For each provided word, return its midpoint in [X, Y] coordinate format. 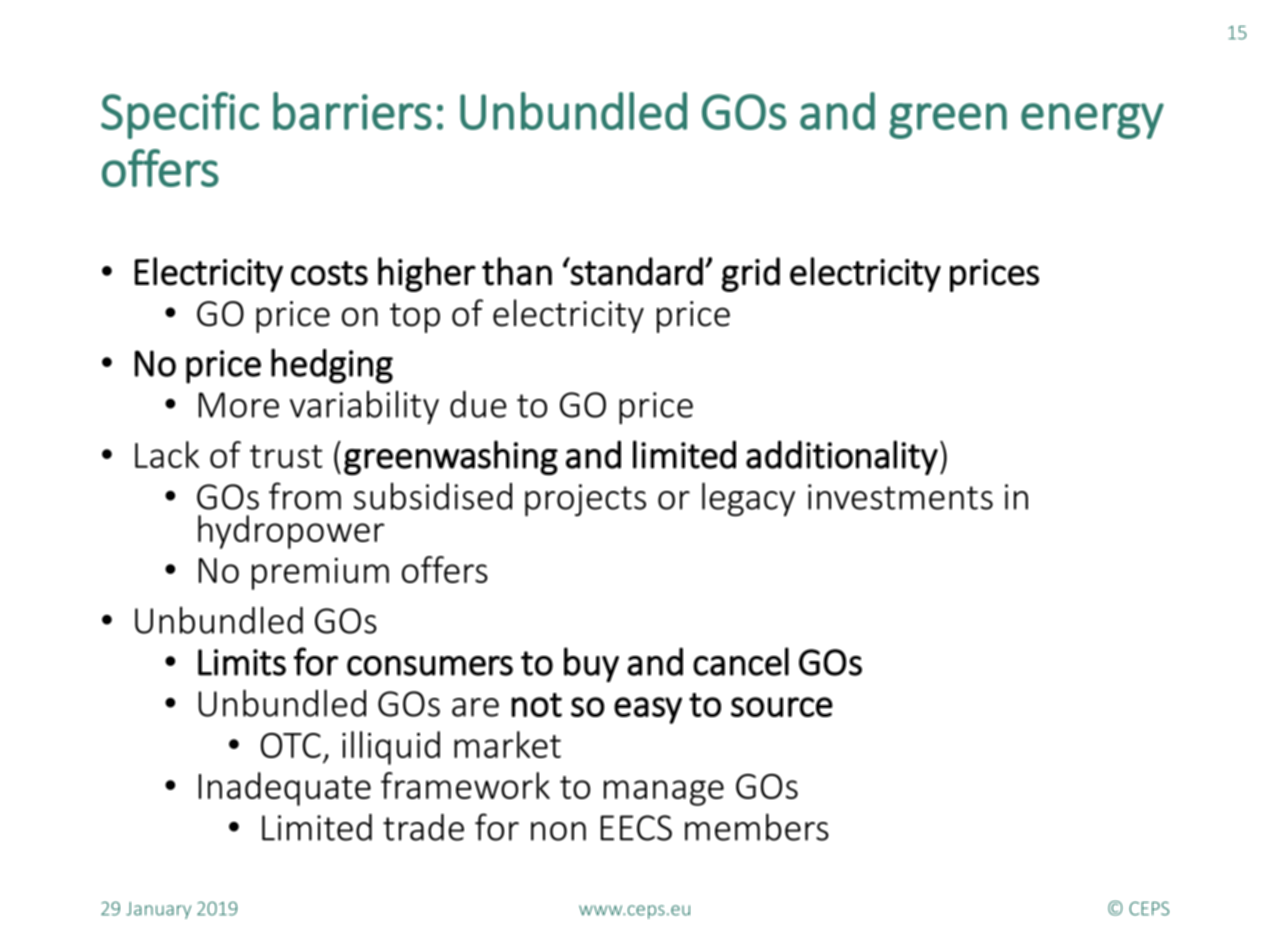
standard [636, 271]
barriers [352, 111]
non [558, 831]
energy [1092, 121]
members [757, 827]
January [158, 910]
